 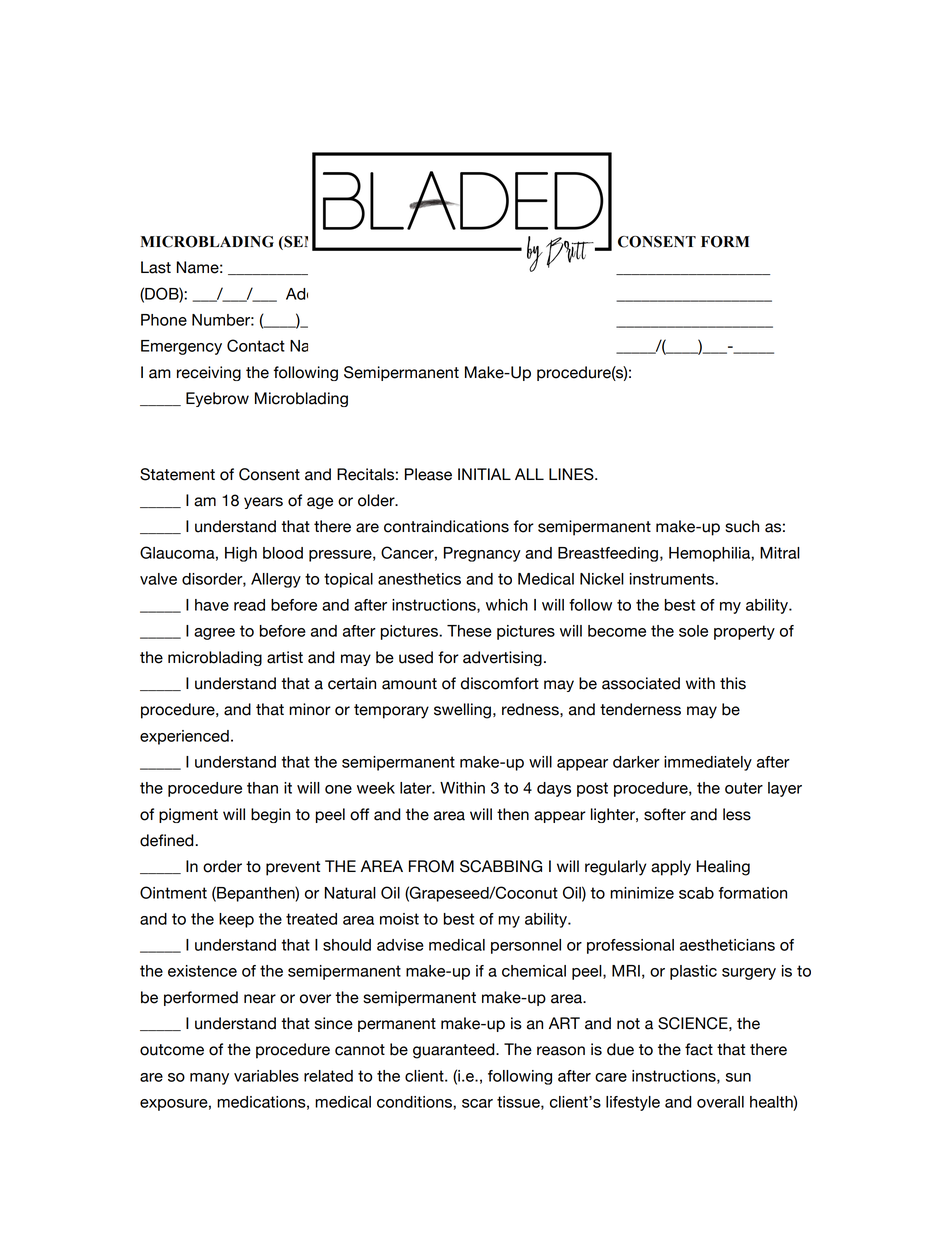 I want to click on Contact, so click(x=256, y=345).
